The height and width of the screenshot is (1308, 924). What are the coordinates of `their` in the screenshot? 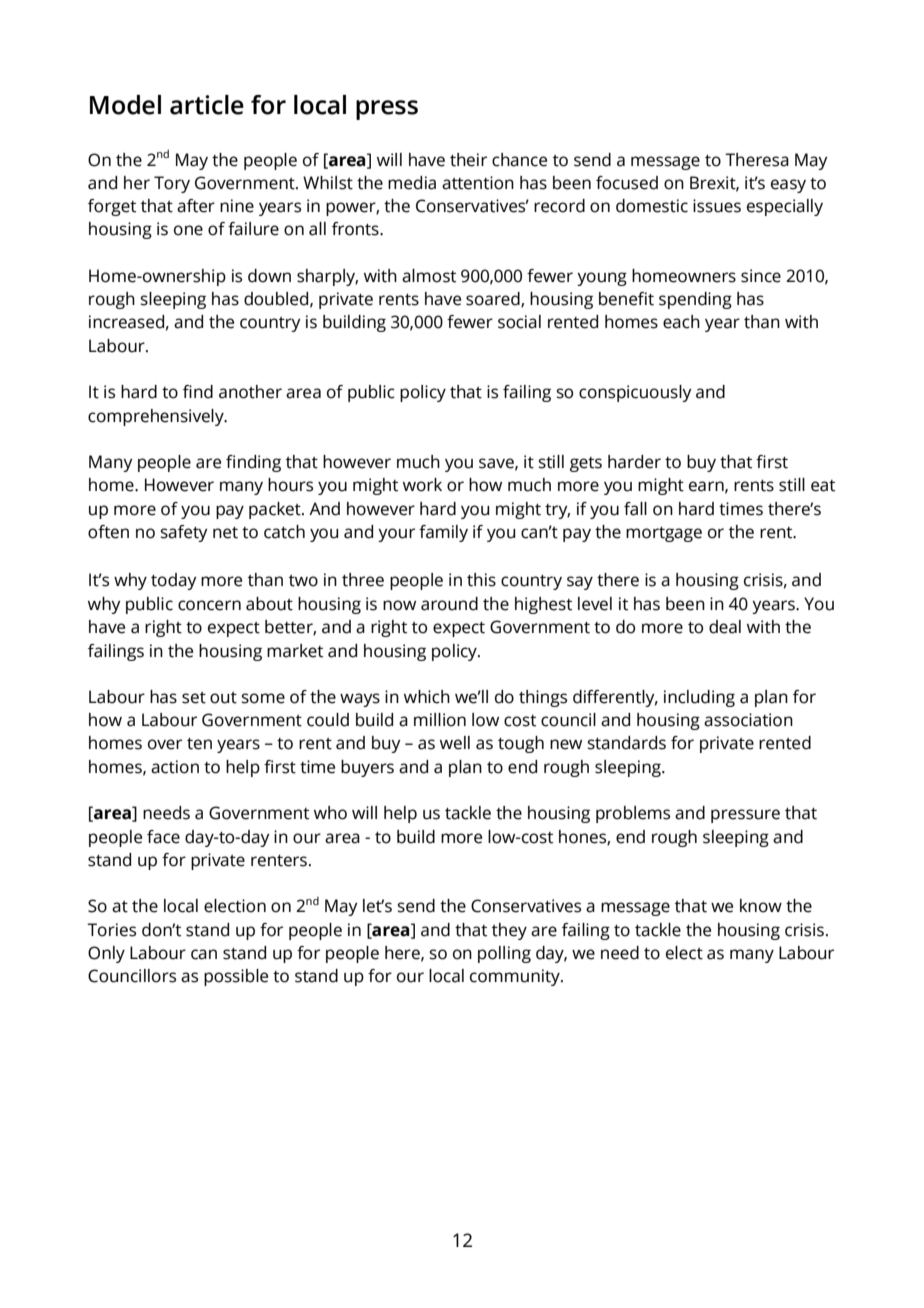 It's located at (468, 160).
